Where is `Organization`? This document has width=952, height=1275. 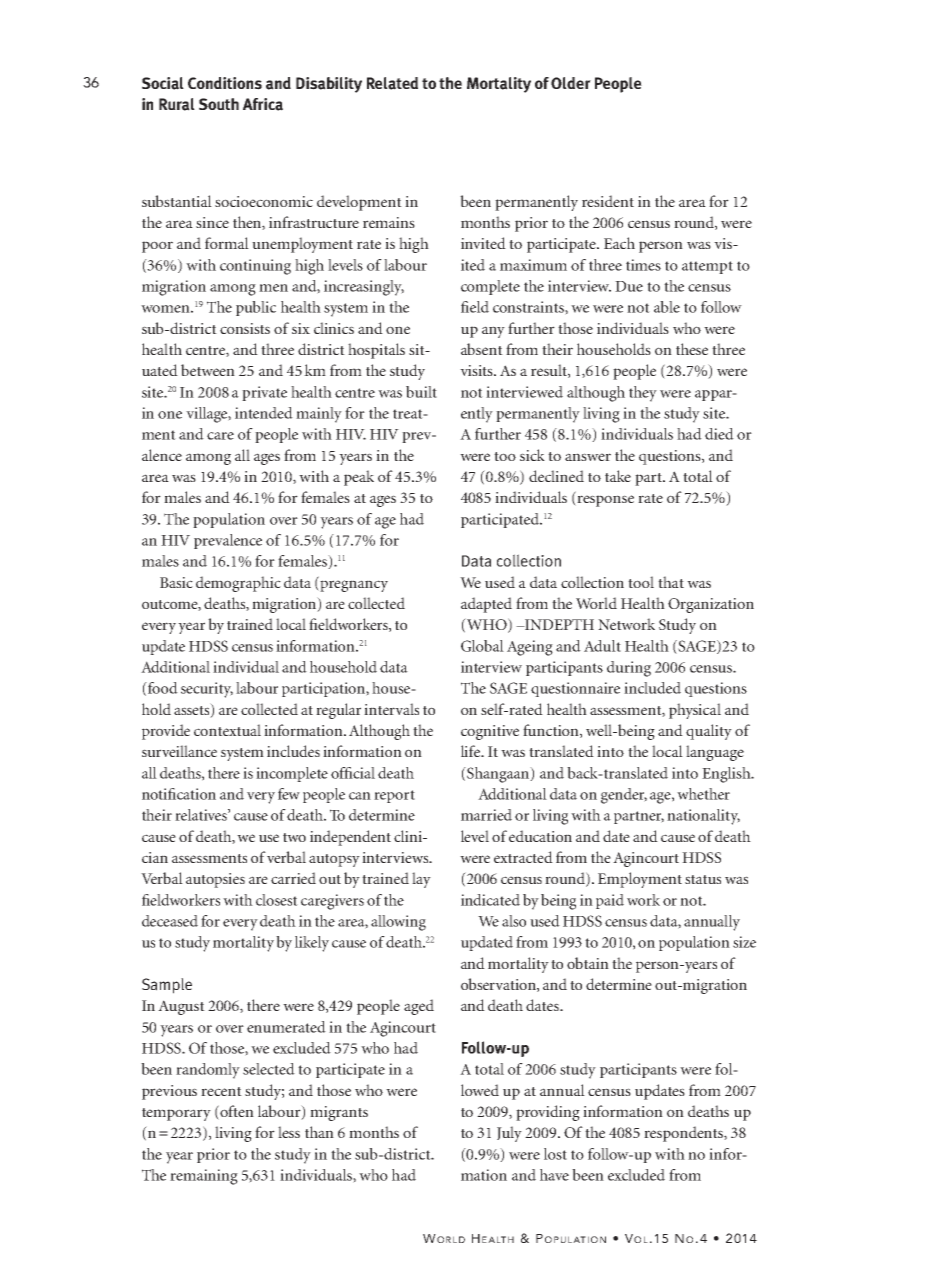 Organization is located at coordinates (711, 605).
